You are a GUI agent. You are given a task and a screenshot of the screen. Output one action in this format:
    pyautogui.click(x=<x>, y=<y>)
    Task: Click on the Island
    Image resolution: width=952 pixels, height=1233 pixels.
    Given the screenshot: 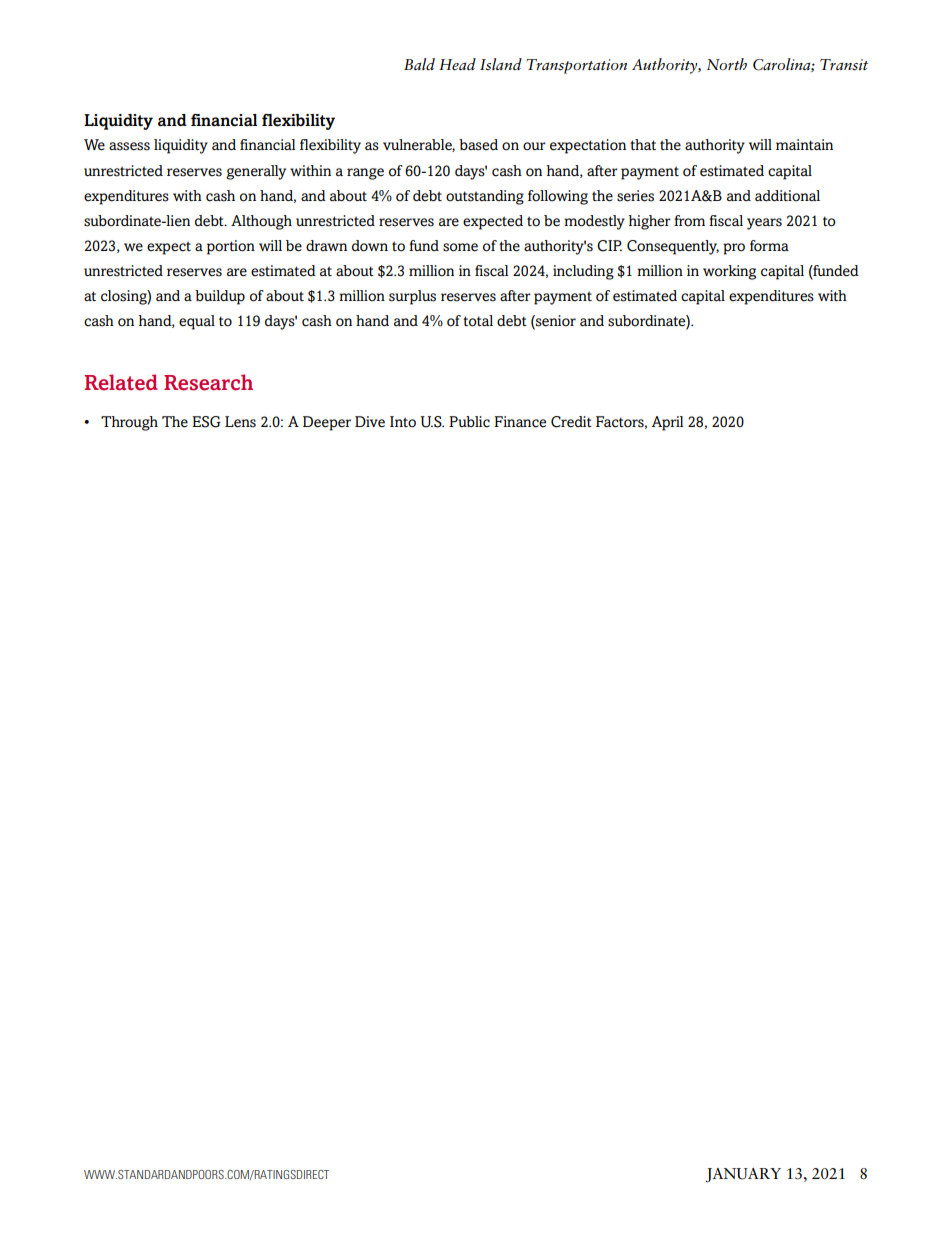 What is the action you would take?
    pyautogui.click(x=501, y=64)
